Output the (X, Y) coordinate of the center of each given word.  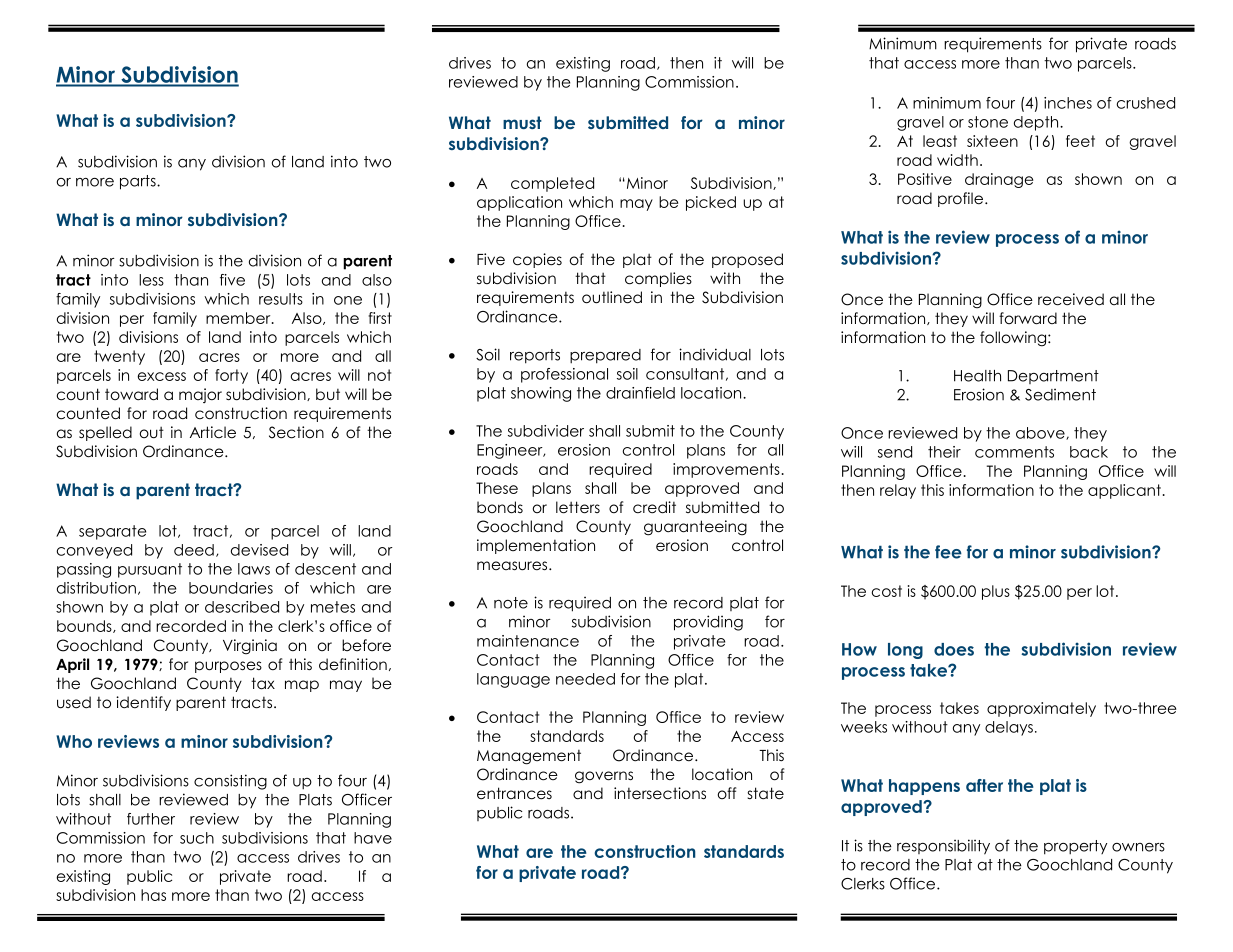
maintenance (528, 641)
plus (996, 592)
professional (564, 375)
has (153, 895)
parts (139, 182)
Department (1053, 377)
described (242, 607)
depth (1037, 123)
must (522, 122)
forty (231, 376)
